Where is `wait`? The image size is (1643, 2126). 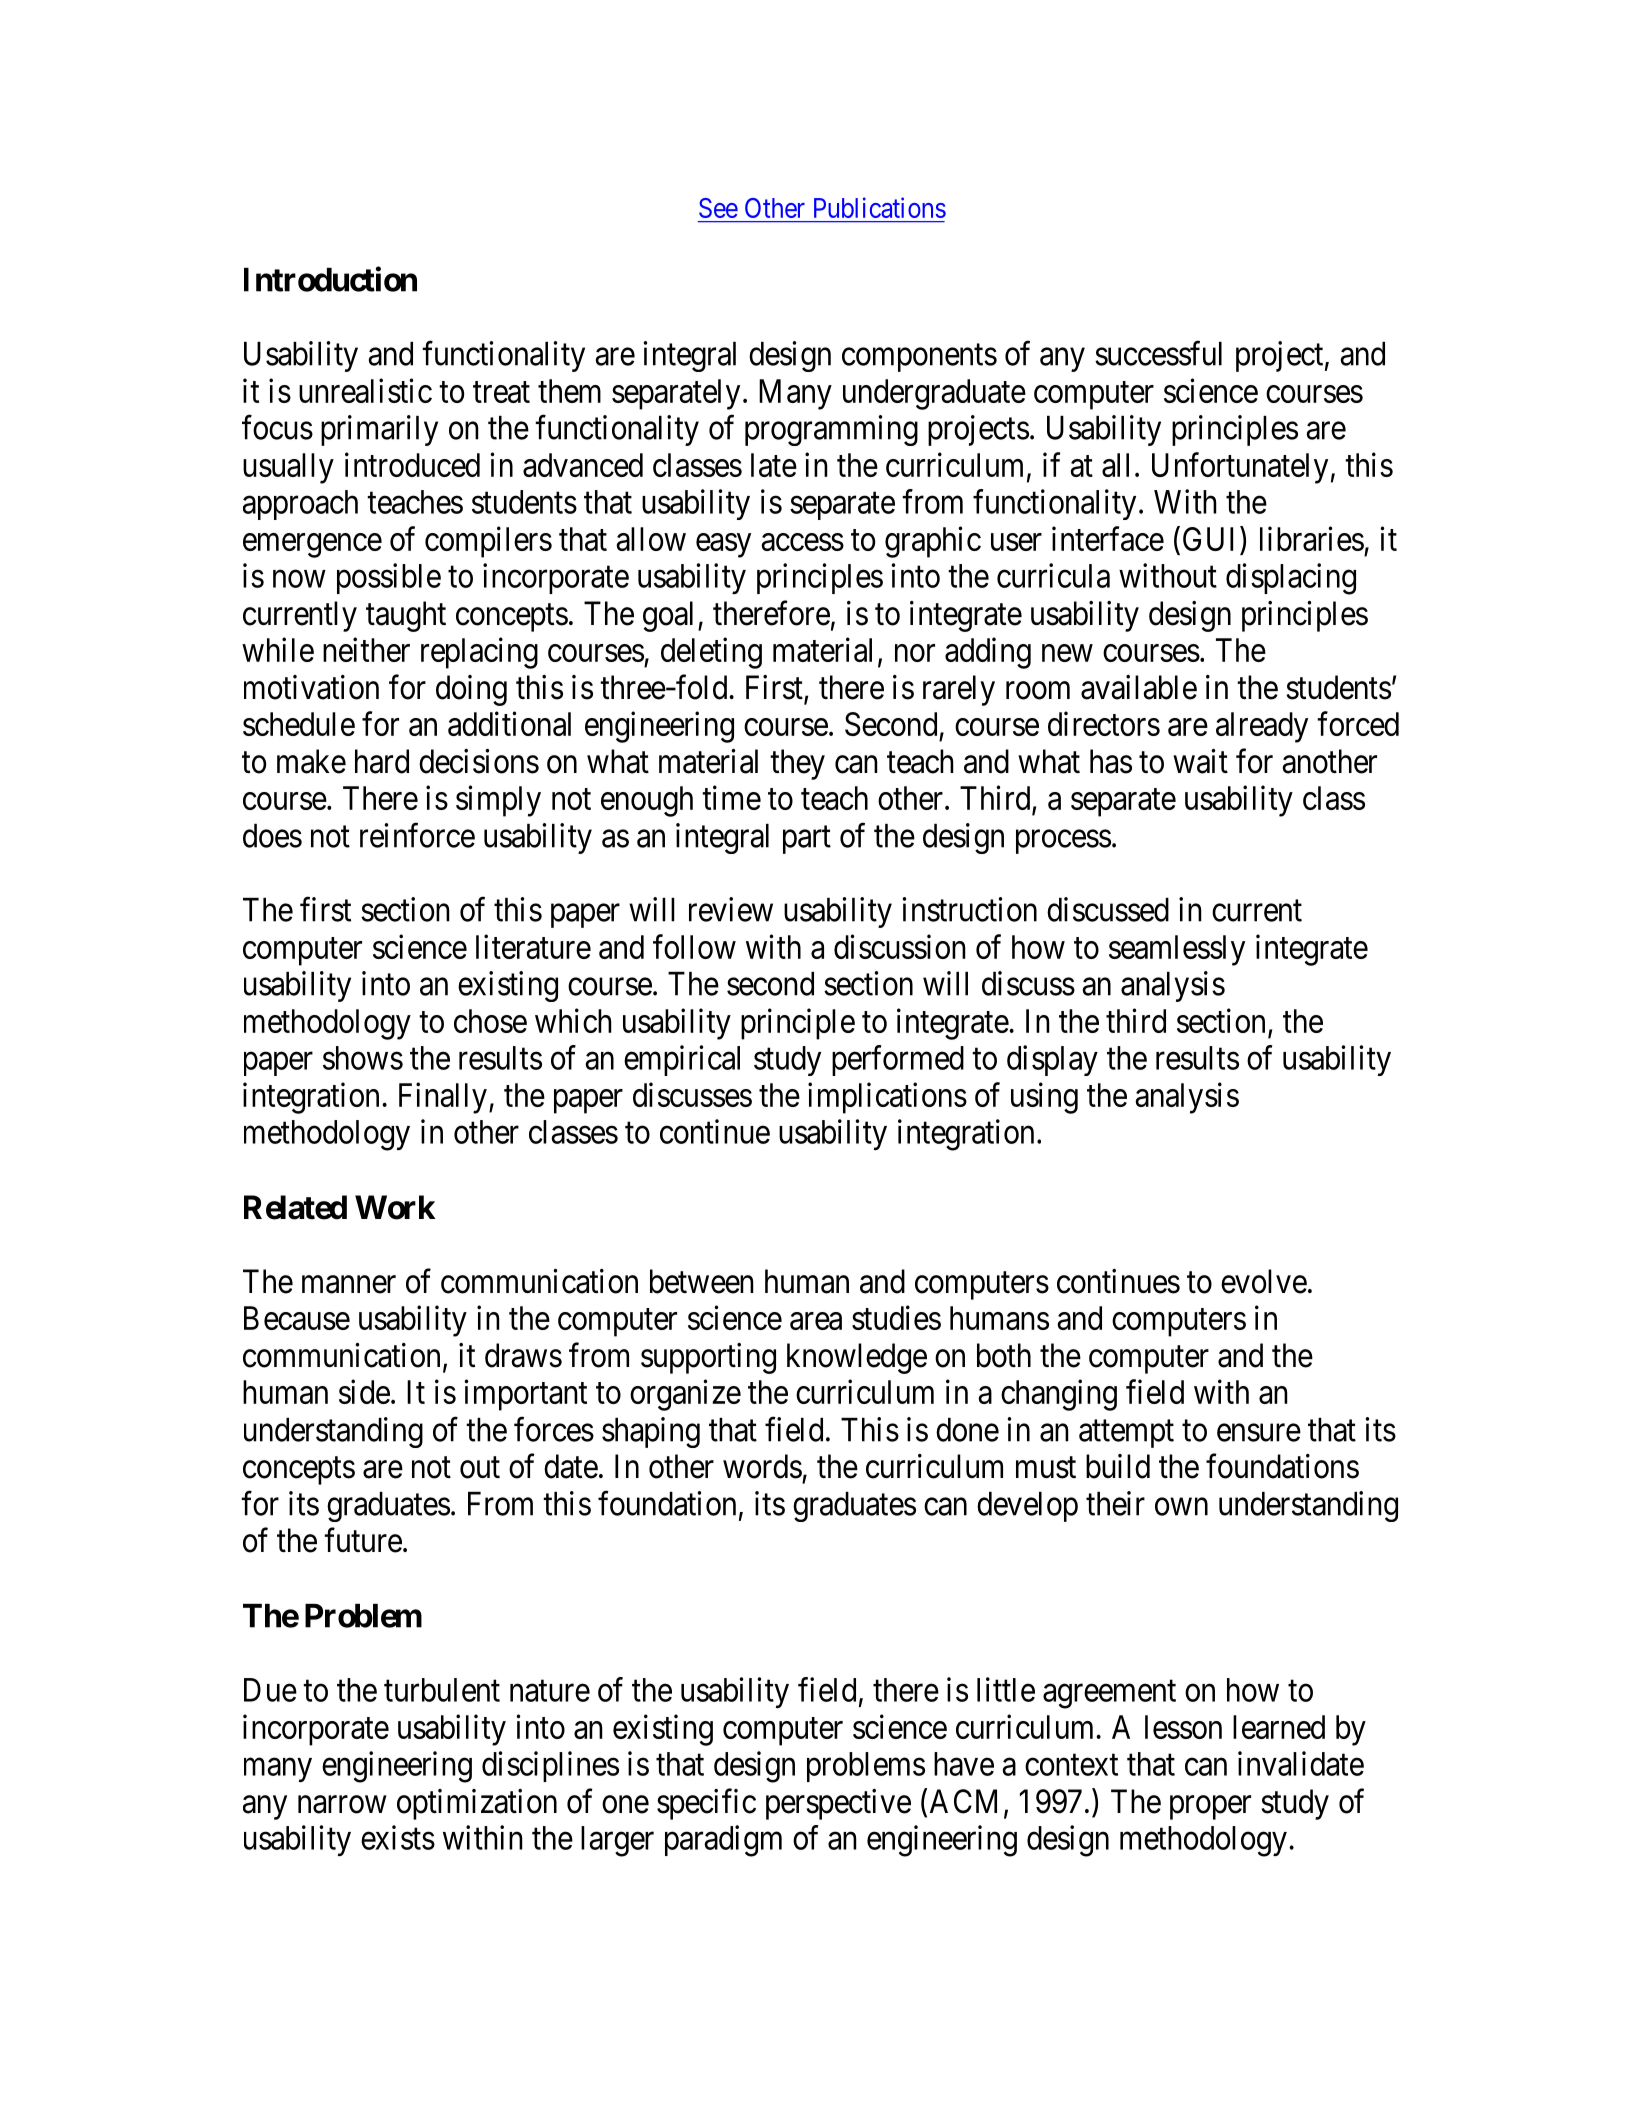
wait is located at coordinates (1200, 761).
